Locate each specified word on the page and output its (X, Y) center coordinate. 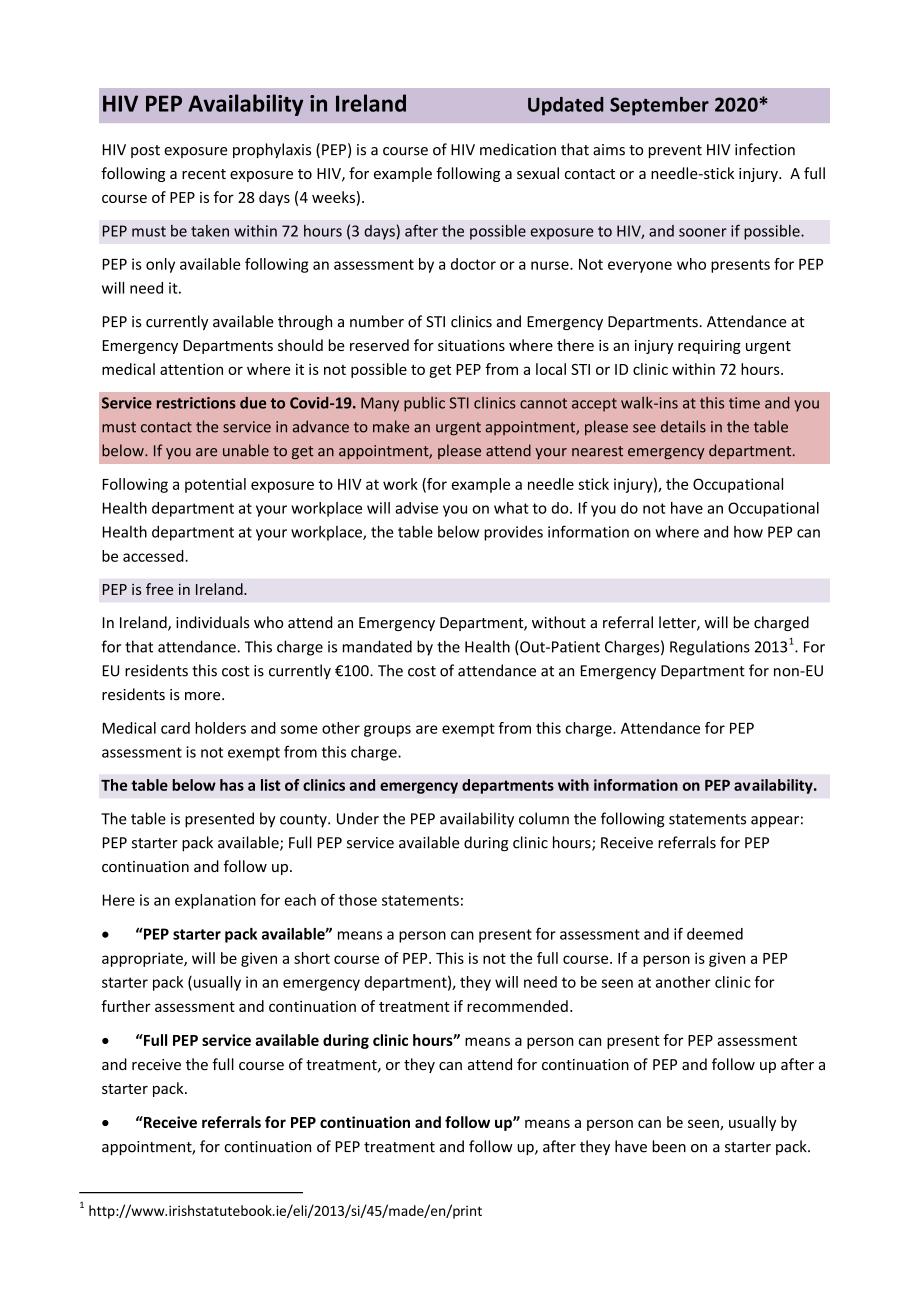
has (232, 785)
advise (416, 508)
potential (215, 485)
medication (518, 149)
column (544, 818)
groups (387, 731)
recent (204, 174)
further (126, 1006)
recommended (517, 1006)
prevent (675, 151)
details (683, 426)
